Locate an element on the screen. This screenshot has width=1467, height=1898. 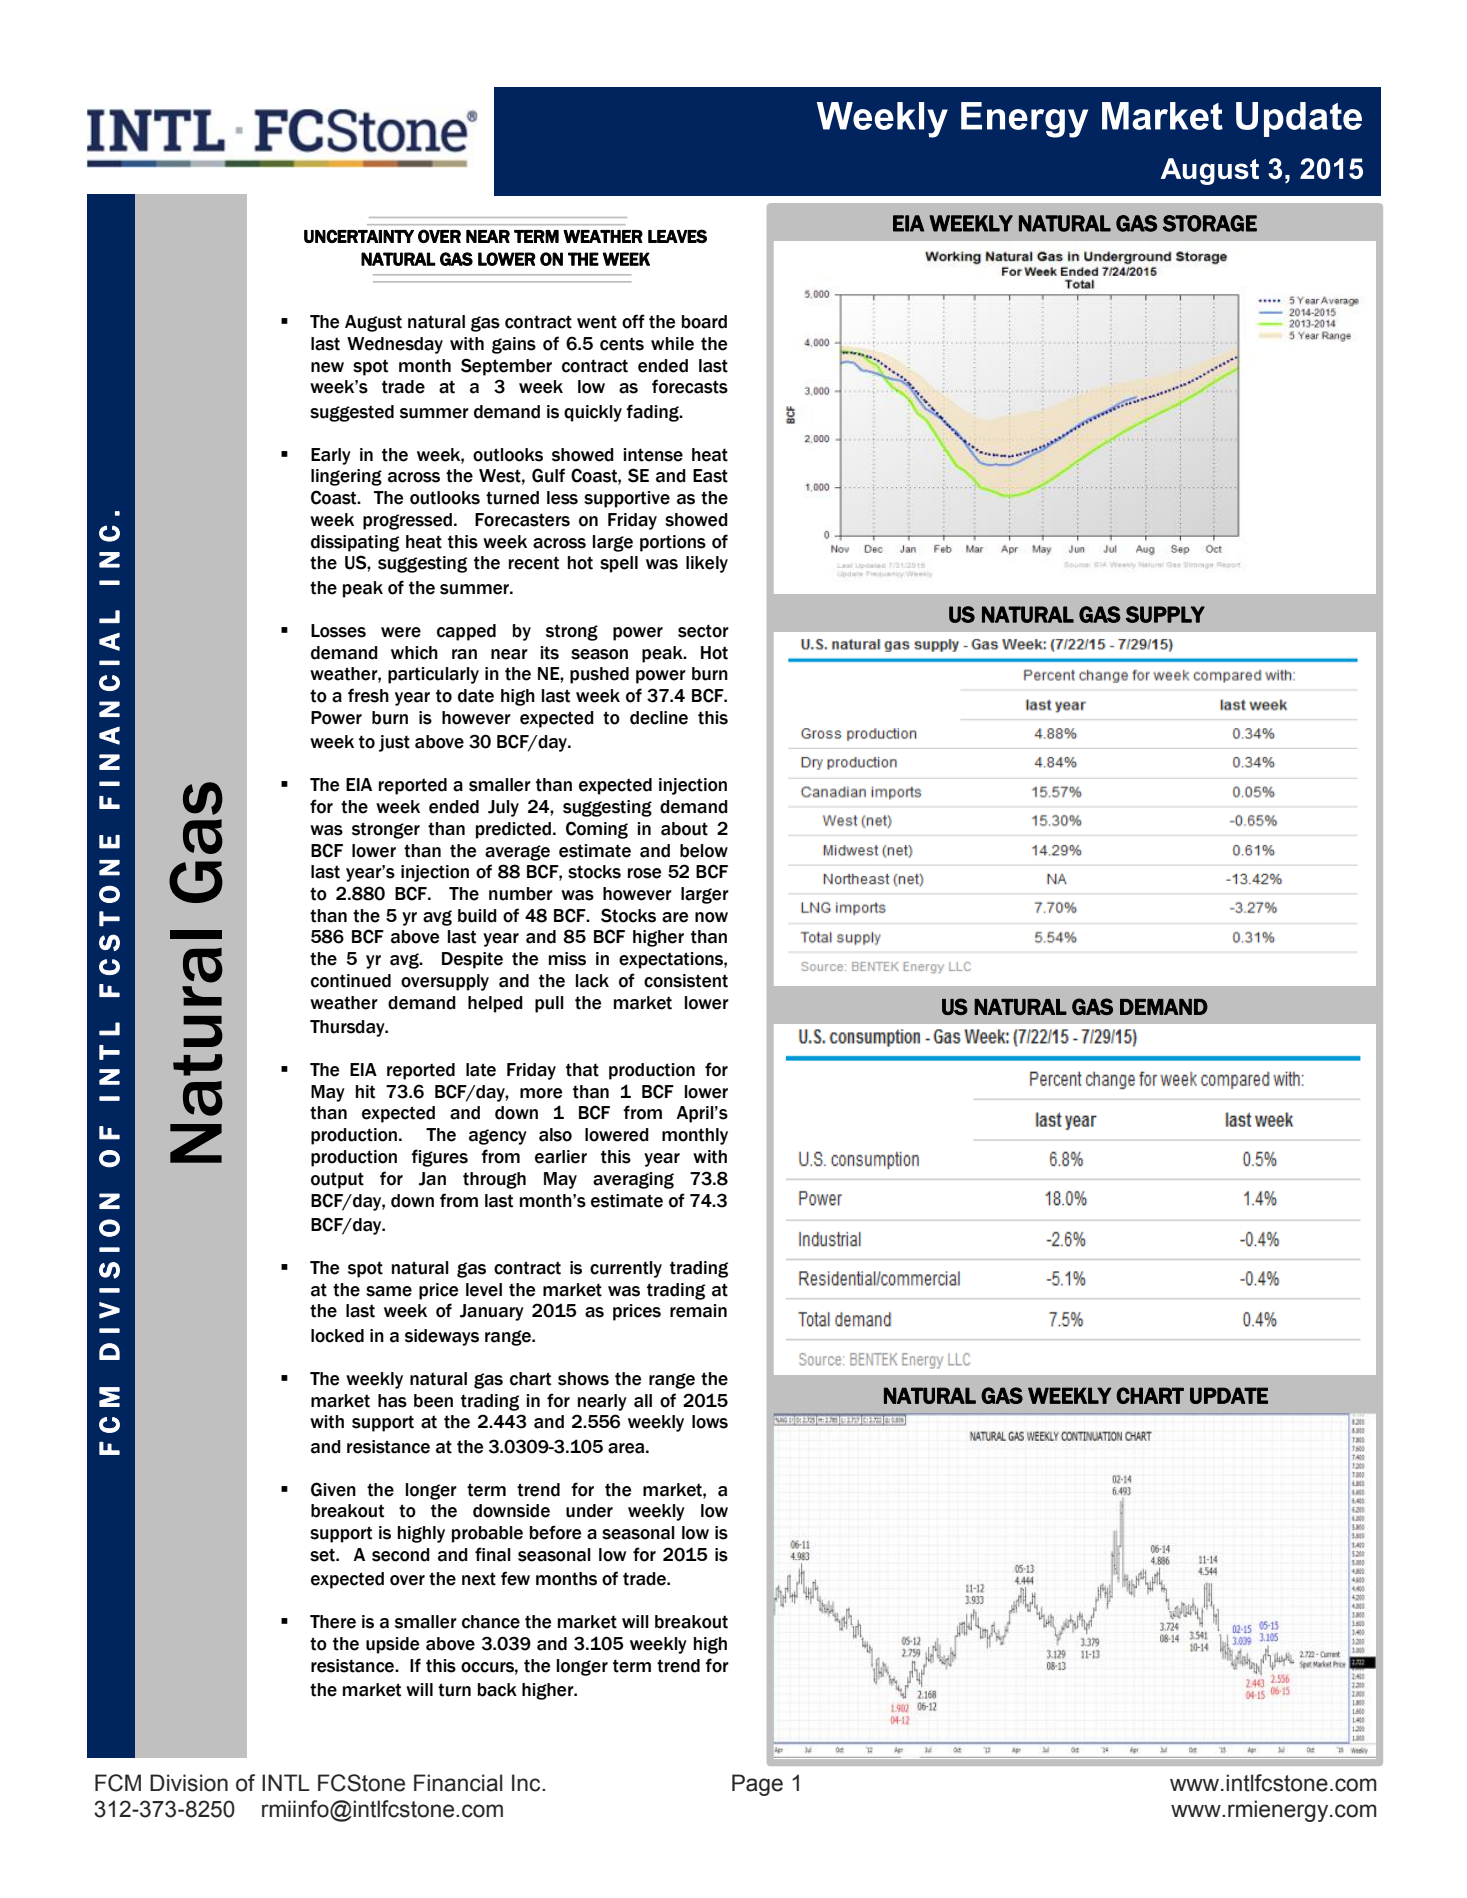
lows is located at coordinates (710, 1422).
